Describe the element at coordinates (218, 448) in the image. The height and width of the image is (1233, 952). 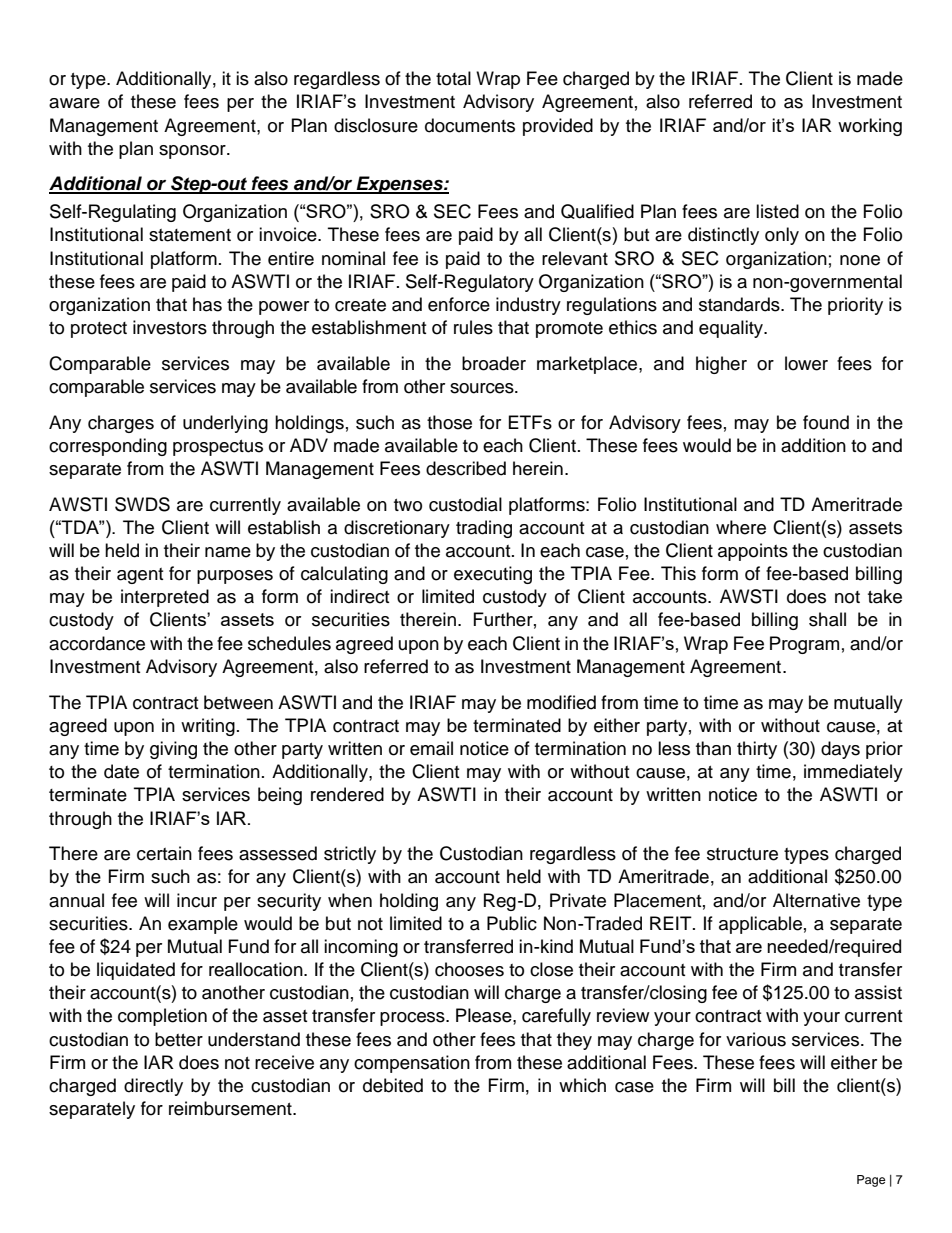
I see `prospectus` at that location.
